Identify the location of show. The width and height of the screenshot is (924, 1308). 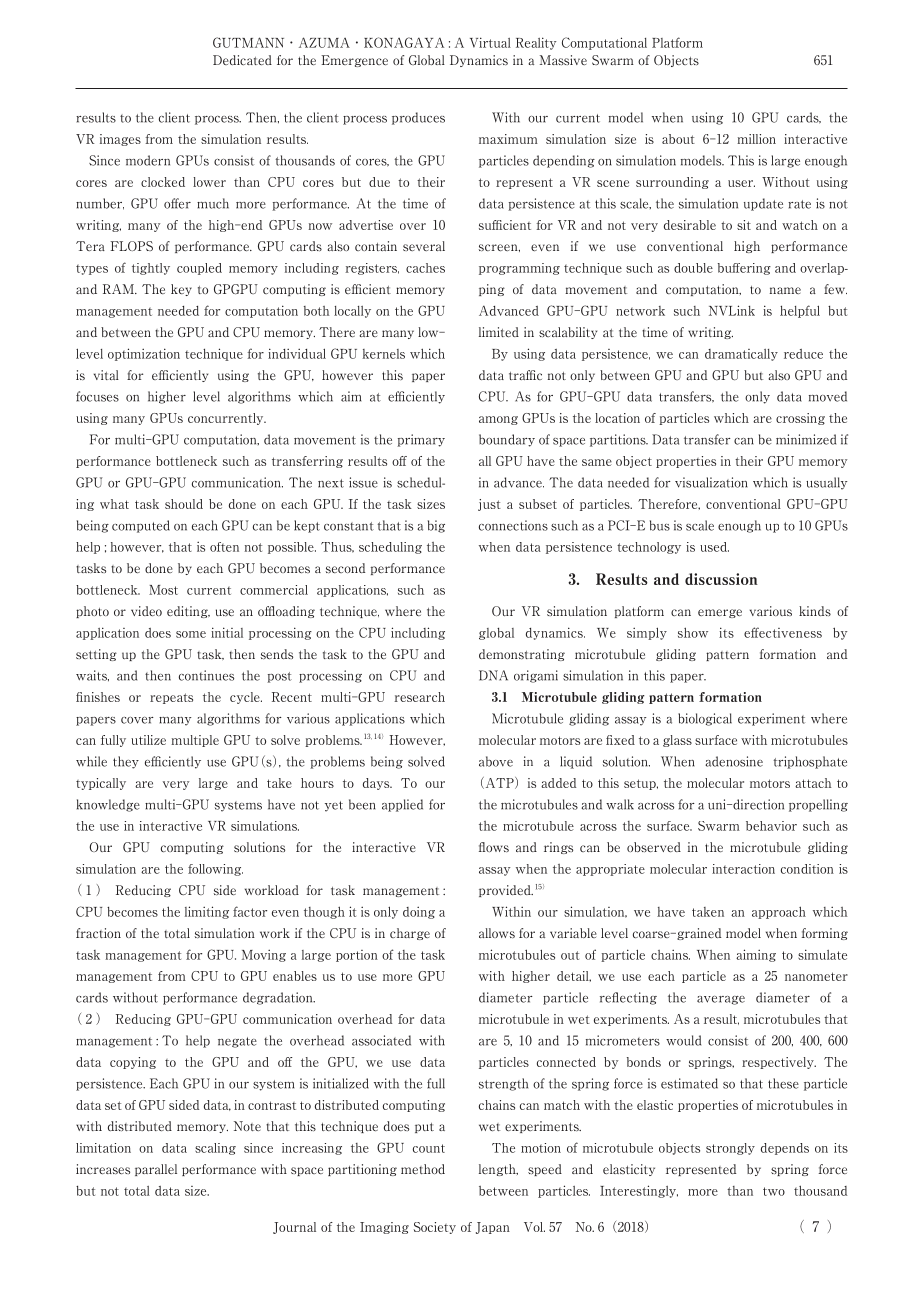
(693, 632).
